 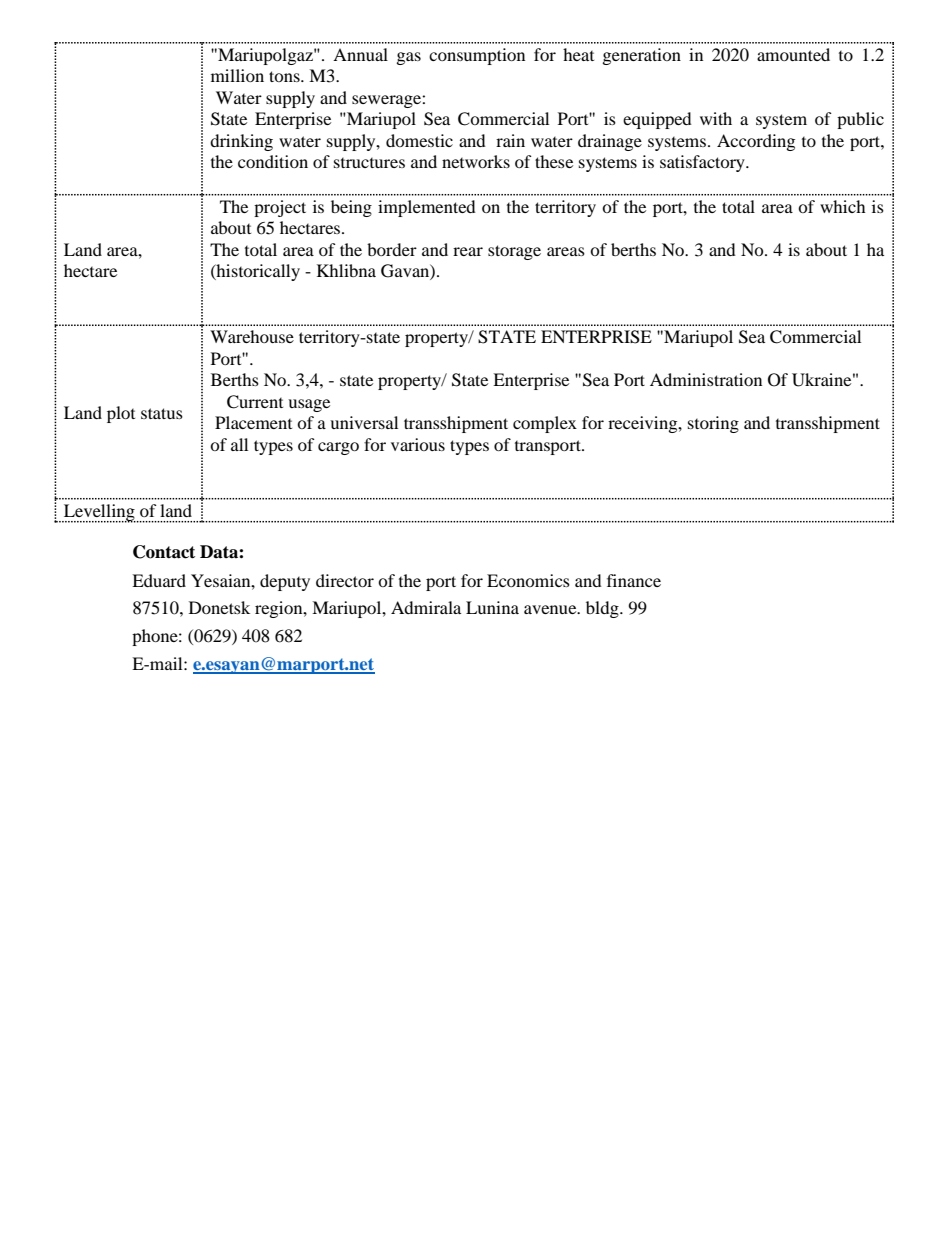 What do you see at coordinates (528, 580) in the screenshot?
I see `Economics` at bounding box center [528, 580].
